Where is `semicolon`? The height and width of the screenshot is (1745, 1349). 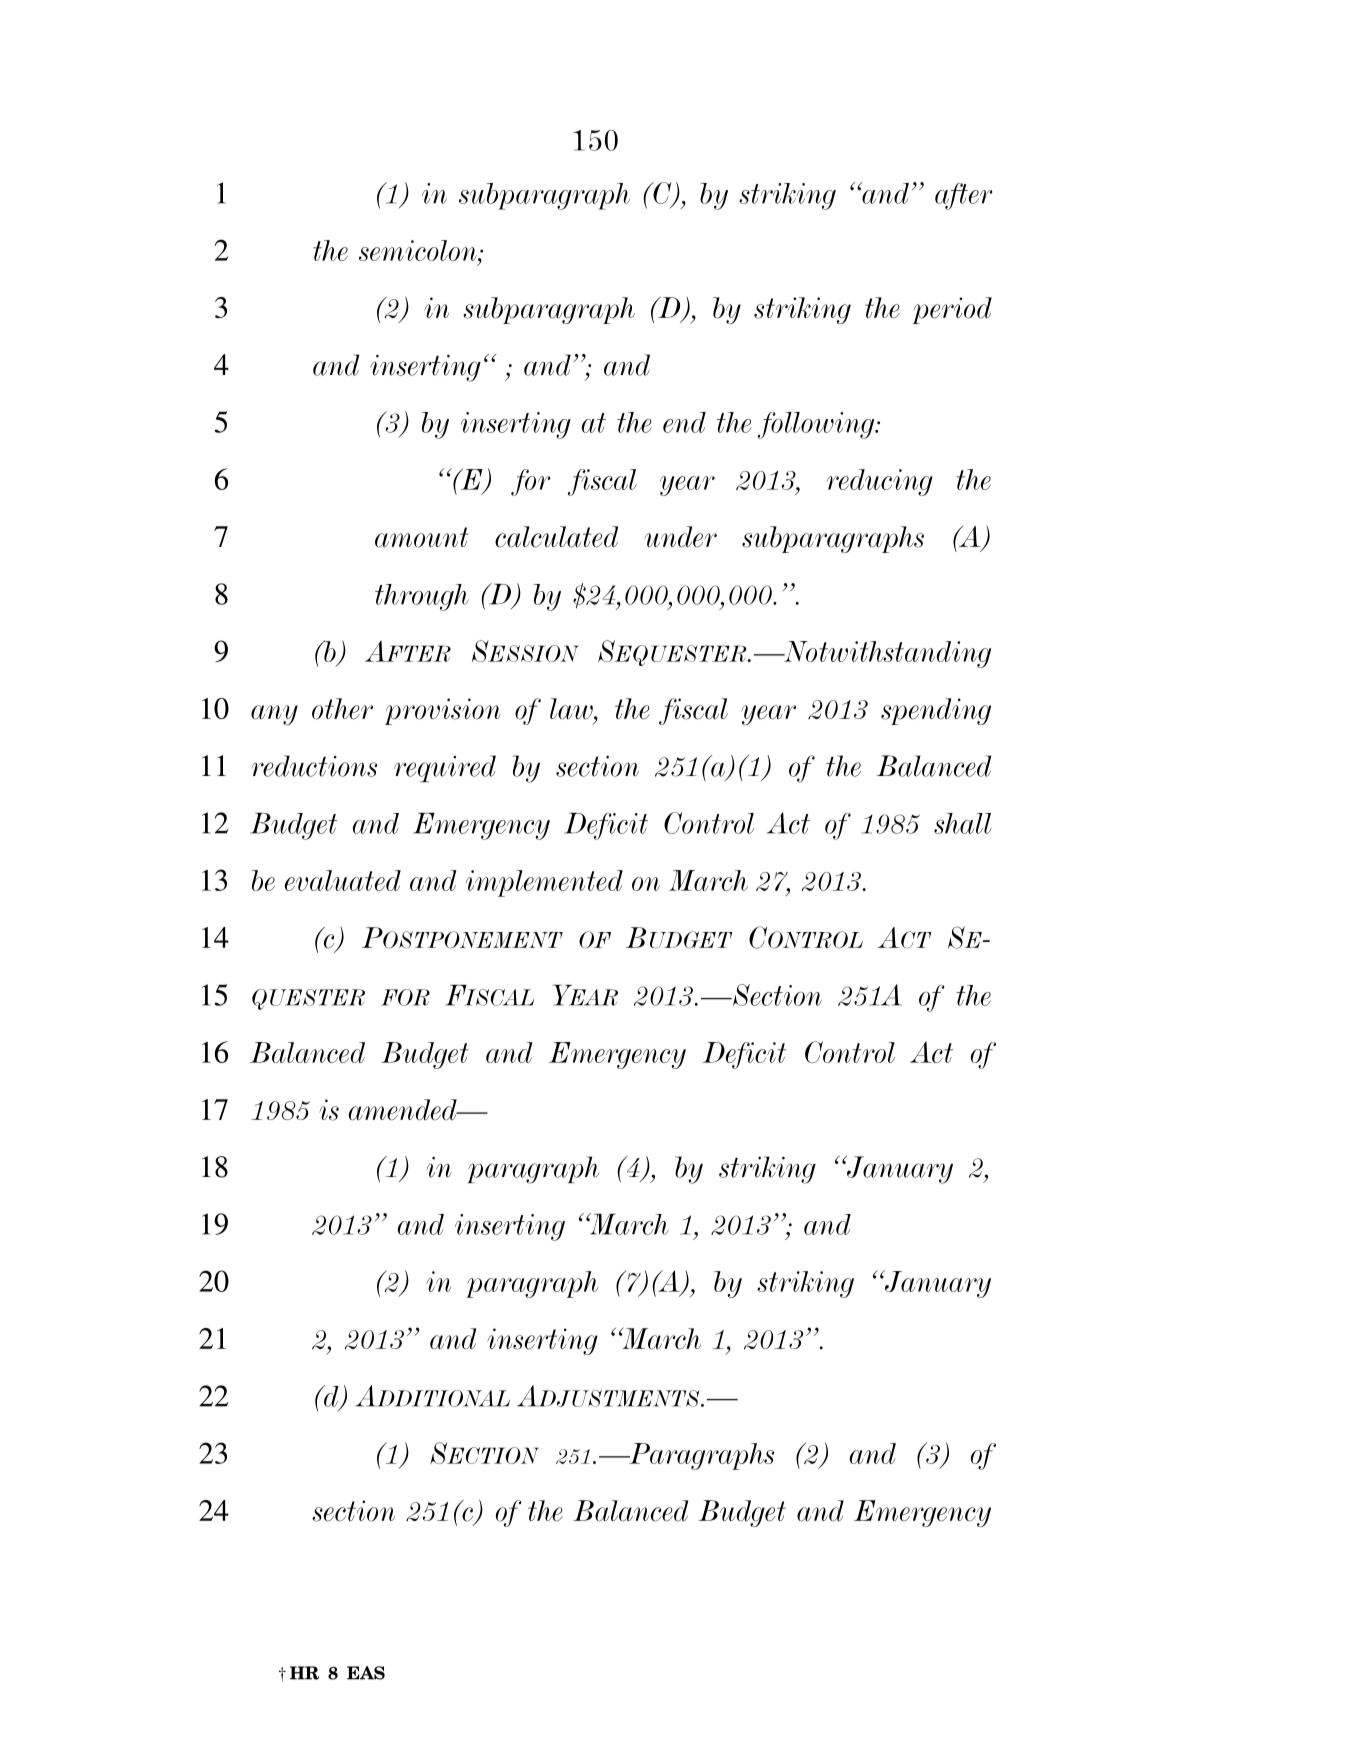
semicolon is located at coordinates (419, 250).
